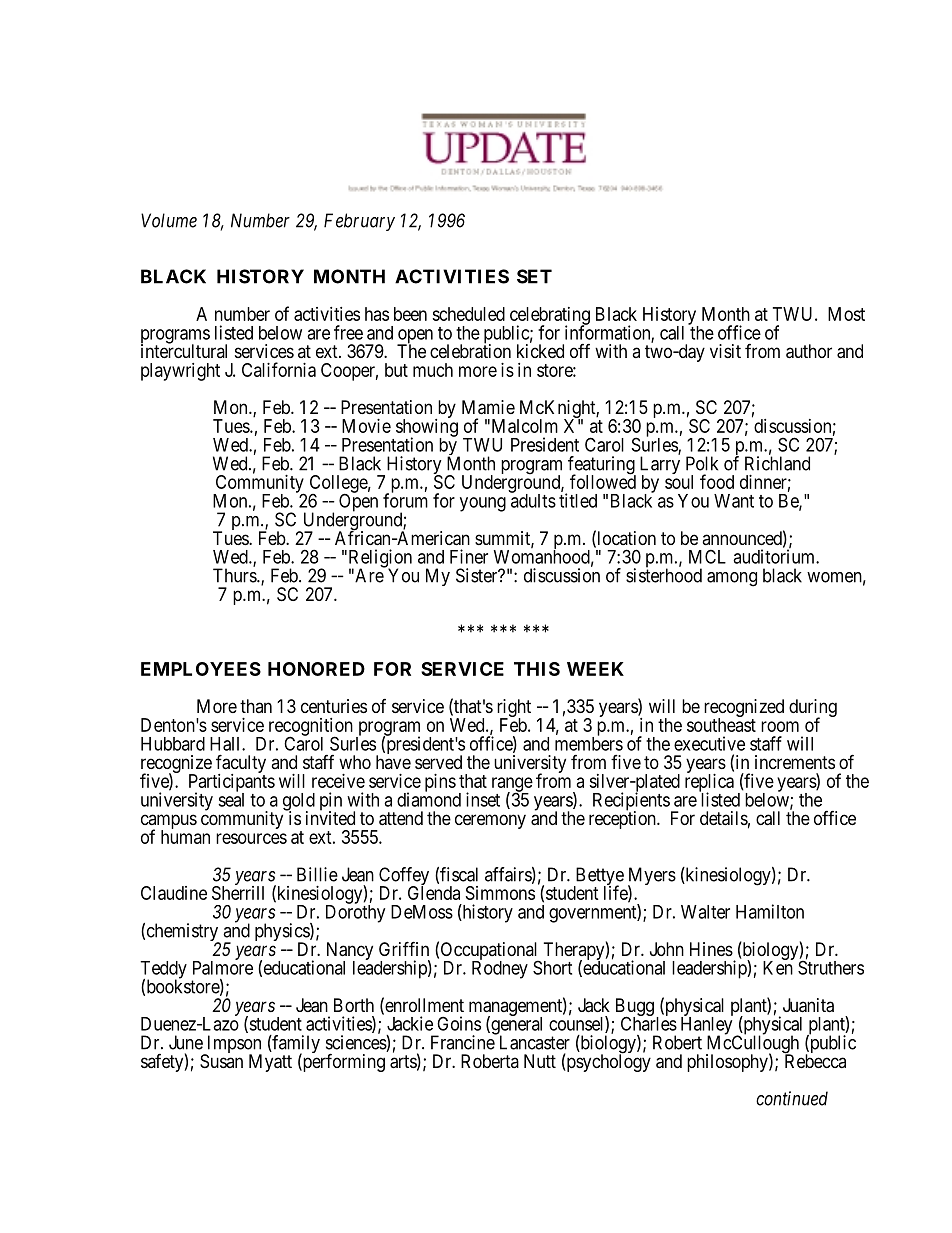 The image size is (952, 1233). I want to click on Most, so click(846, 314).
